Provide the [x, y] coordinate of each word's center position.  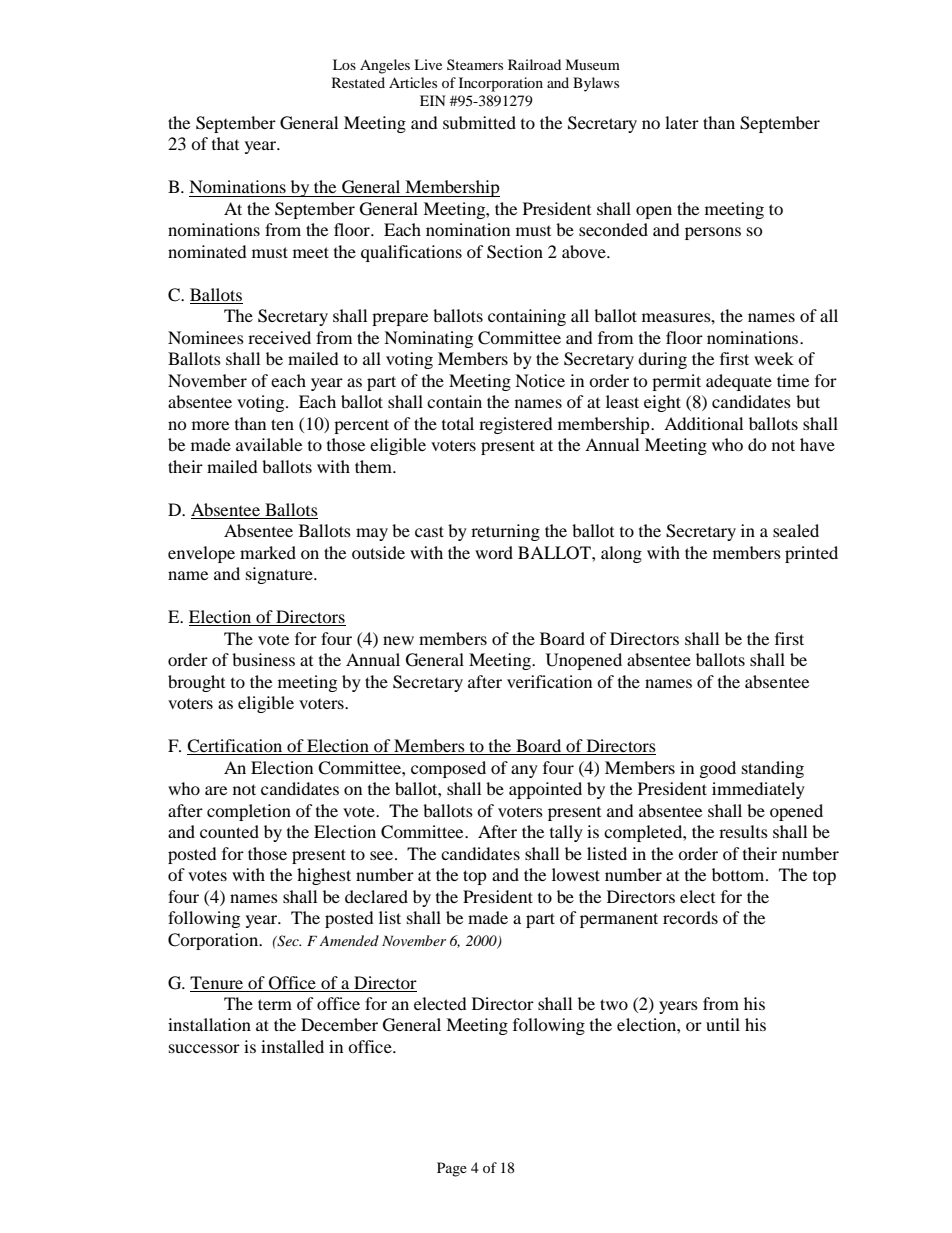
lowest [576, 874]
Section [515, 252]
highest [324, 876]
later [682, 122]
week [774, 358]
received [279, 337]
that [225, 143]
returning [505, 532]
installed [292, 1046]
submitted [479, 122]
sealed [796, 530]
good [718, 769]
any [524, 771]
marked [268, 552]
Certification [236, 747]
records [690, 917]
